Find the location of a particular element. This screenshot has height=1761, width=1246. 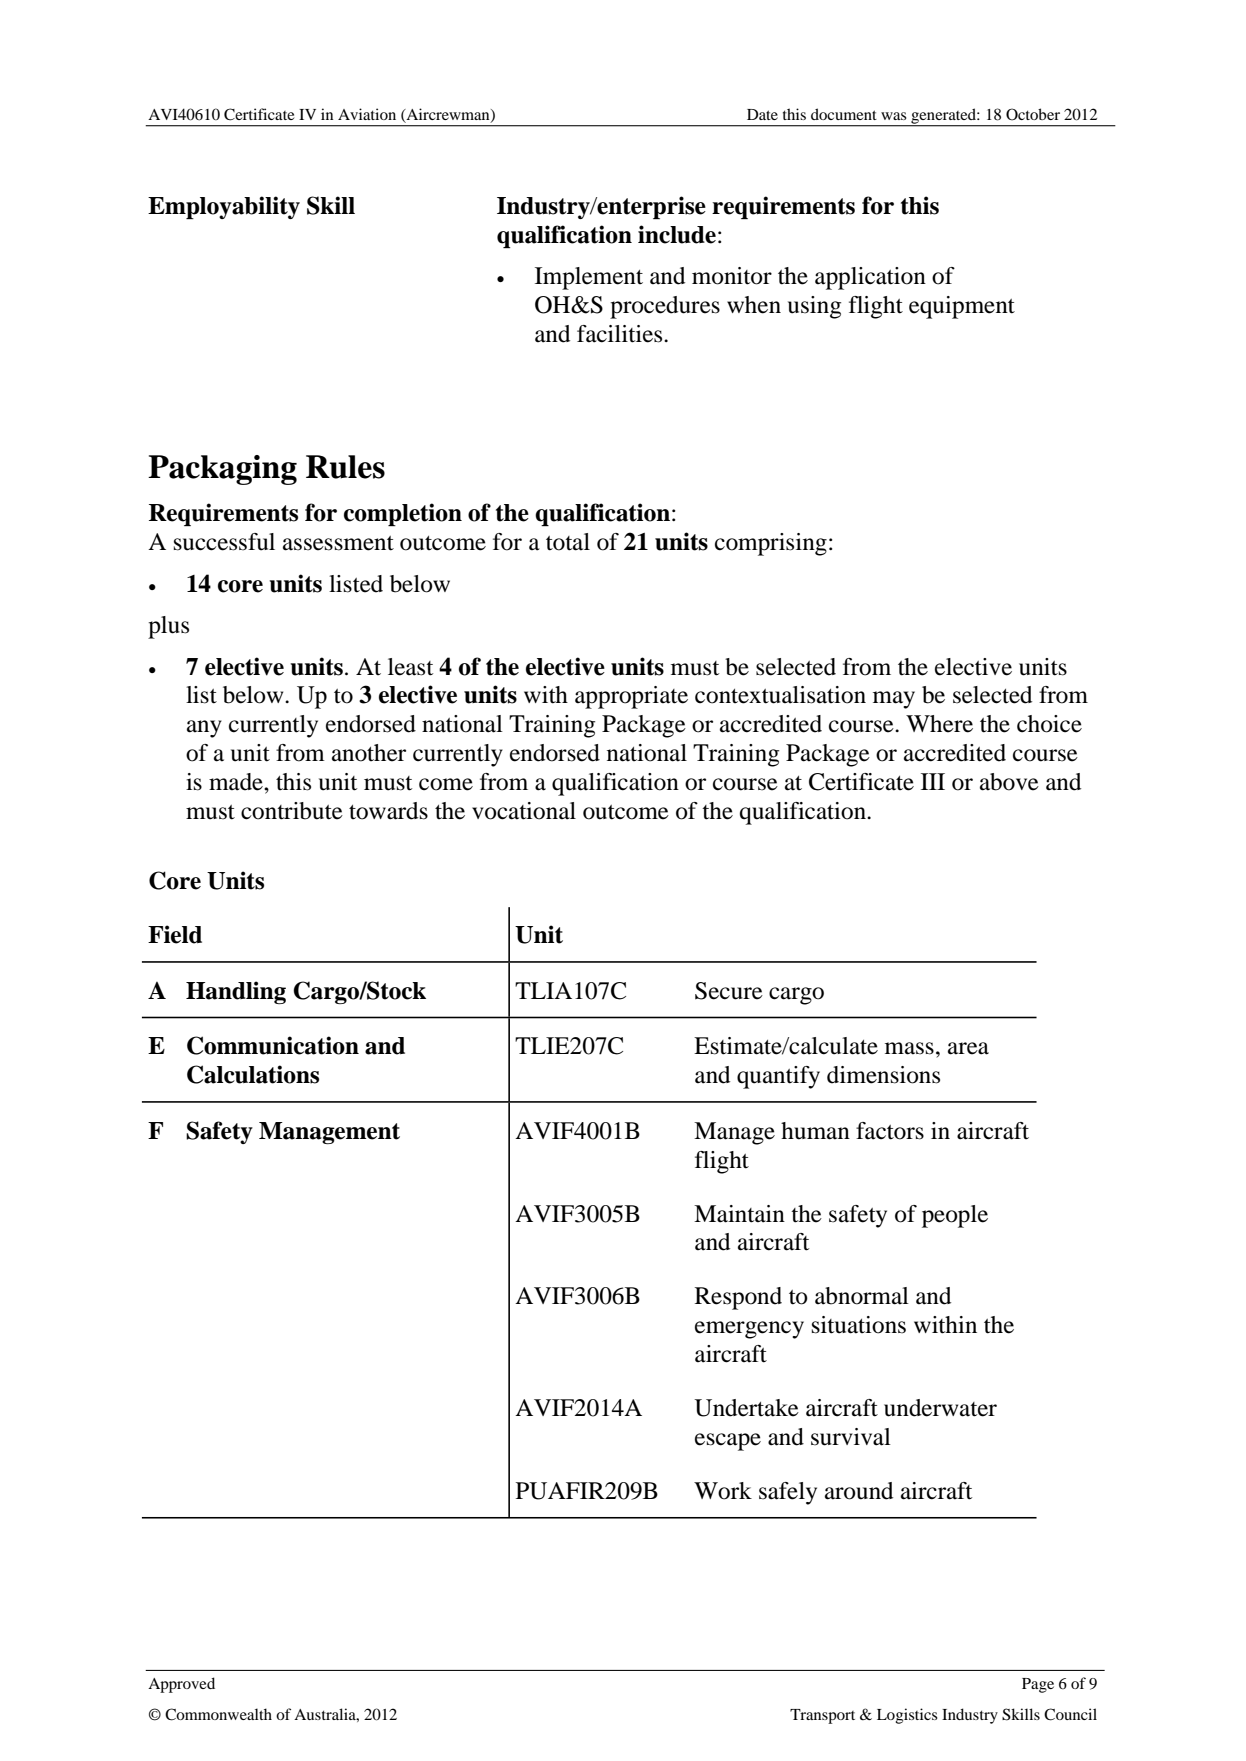

Handling is located at coordinates (236, 992).
